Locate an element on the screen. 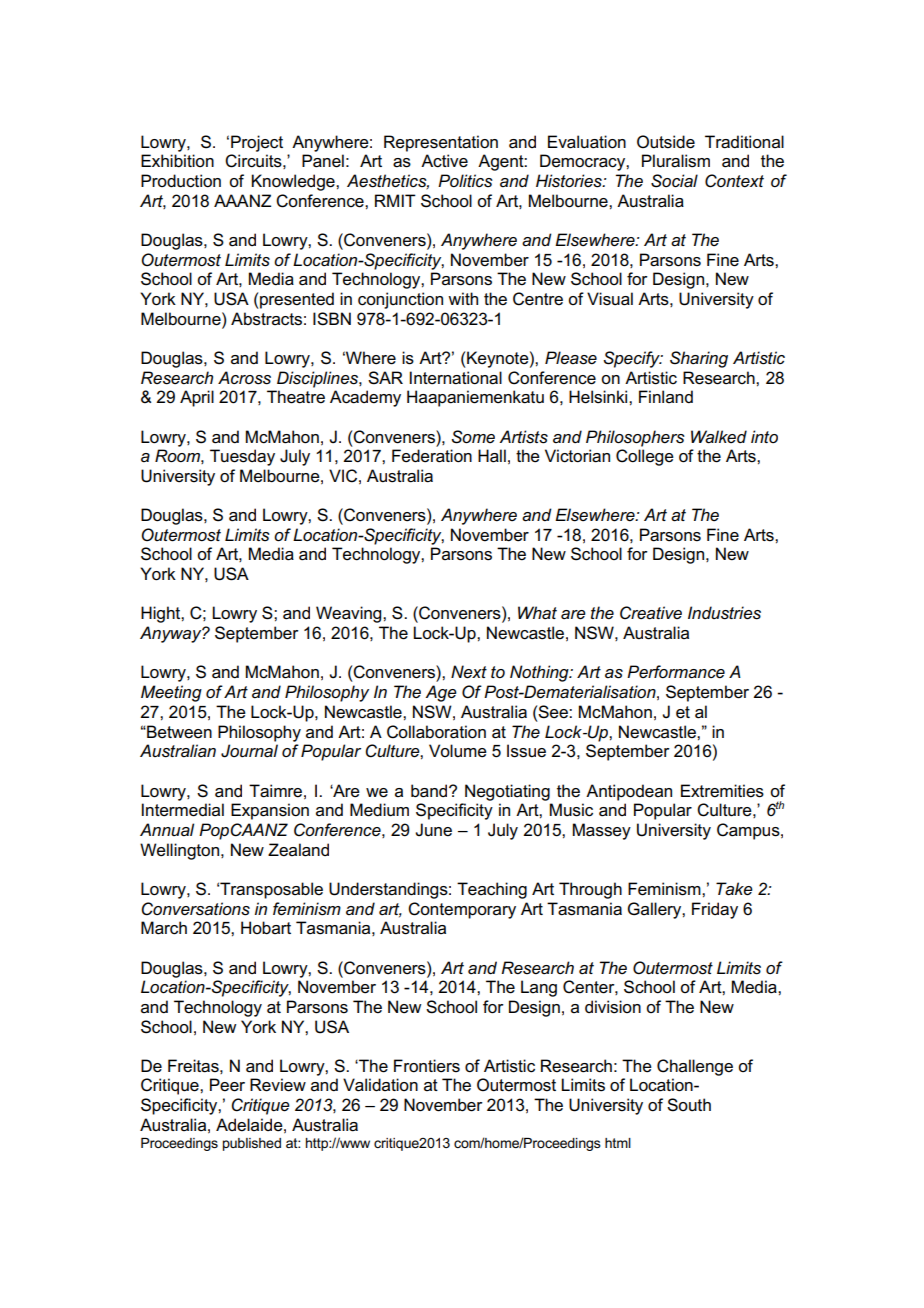  Project is located at coordinates (257, 143).
